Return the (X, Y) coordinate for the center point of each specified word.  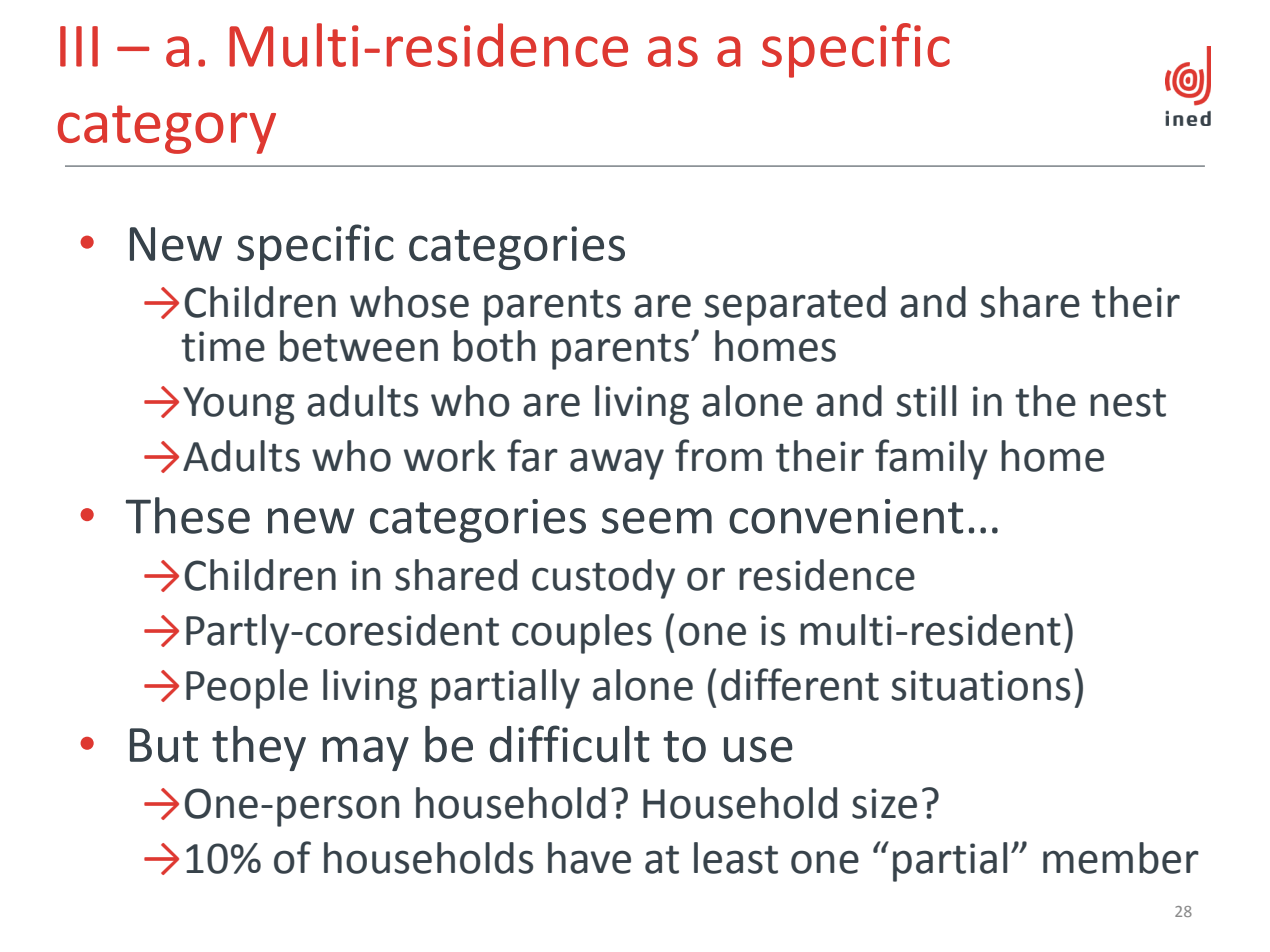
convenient (846, 516)
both (494, 346)
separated (795, 306)
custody (603, 579)
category (167, 129)
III (79, 46)
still (926, 401)
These (188, 515)
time (223, 346)
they (259, 748)
